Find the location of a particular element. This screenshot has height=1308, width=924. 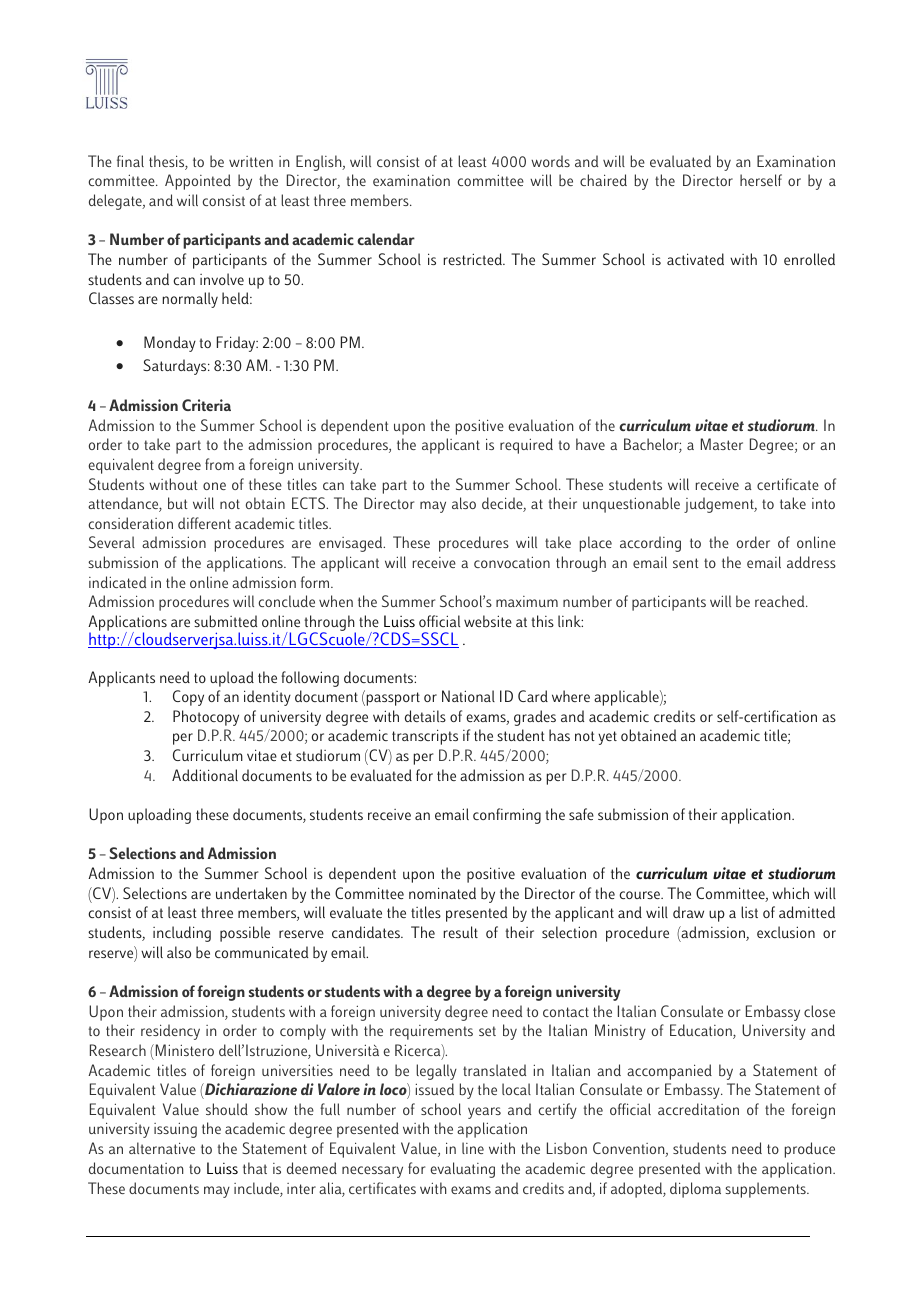

alternative is located at coordinates (162, 1148).
